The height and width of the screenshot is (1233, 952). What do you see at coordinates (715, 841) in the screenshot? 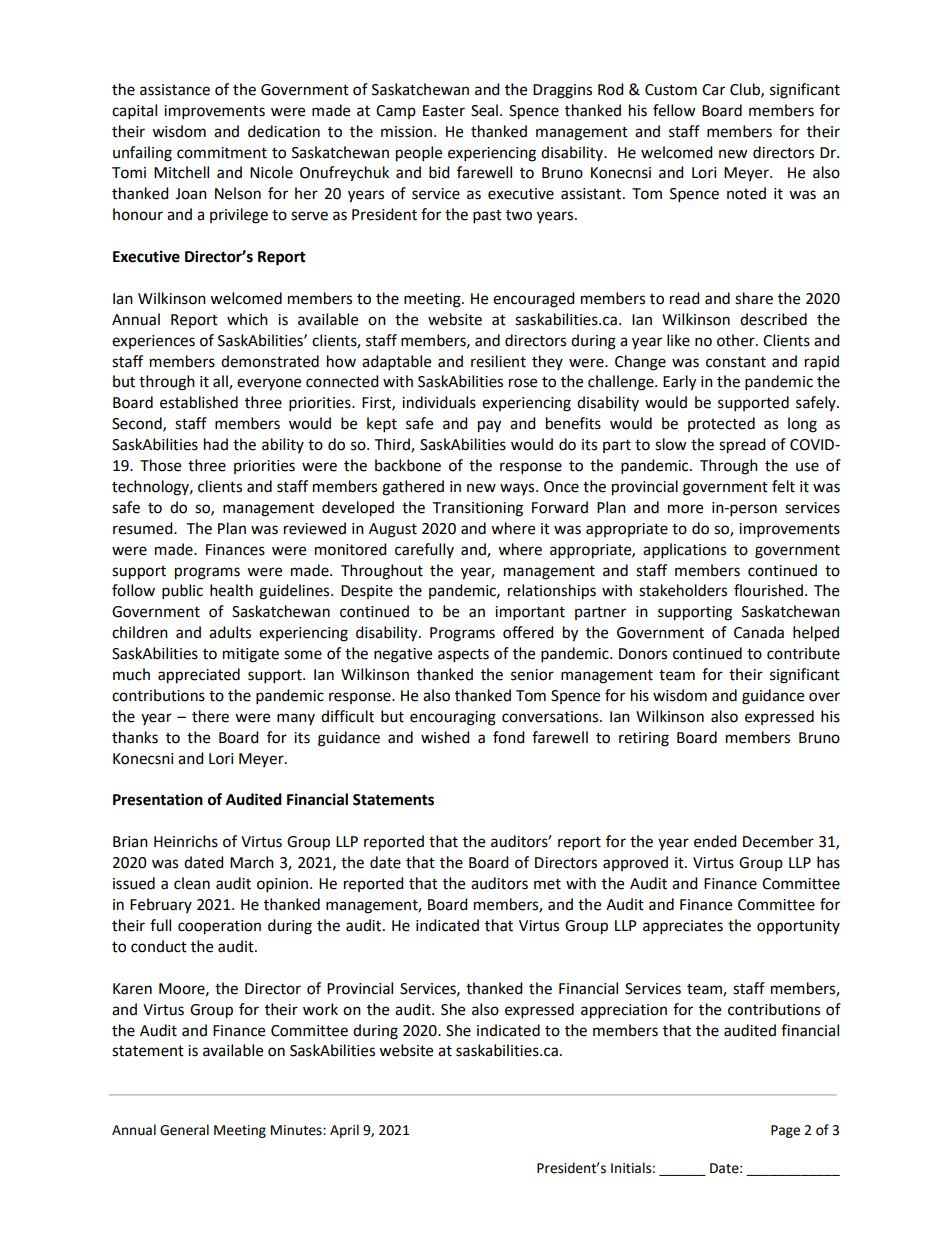
I see `ended` at bounding box center [715, 841].
